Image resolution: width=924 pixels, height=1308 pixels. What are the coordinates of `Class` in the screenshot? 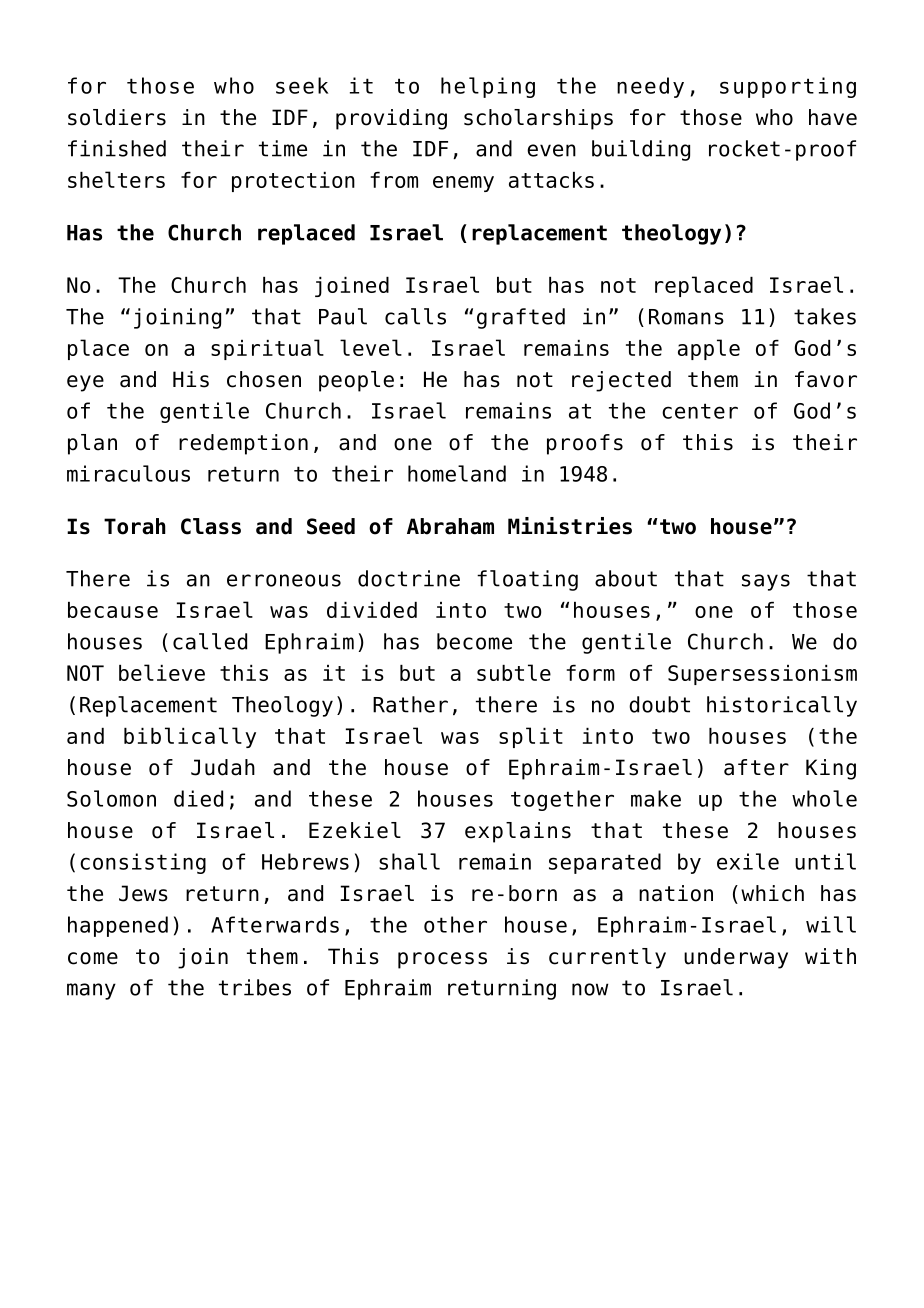 It's located at (211, 526).
